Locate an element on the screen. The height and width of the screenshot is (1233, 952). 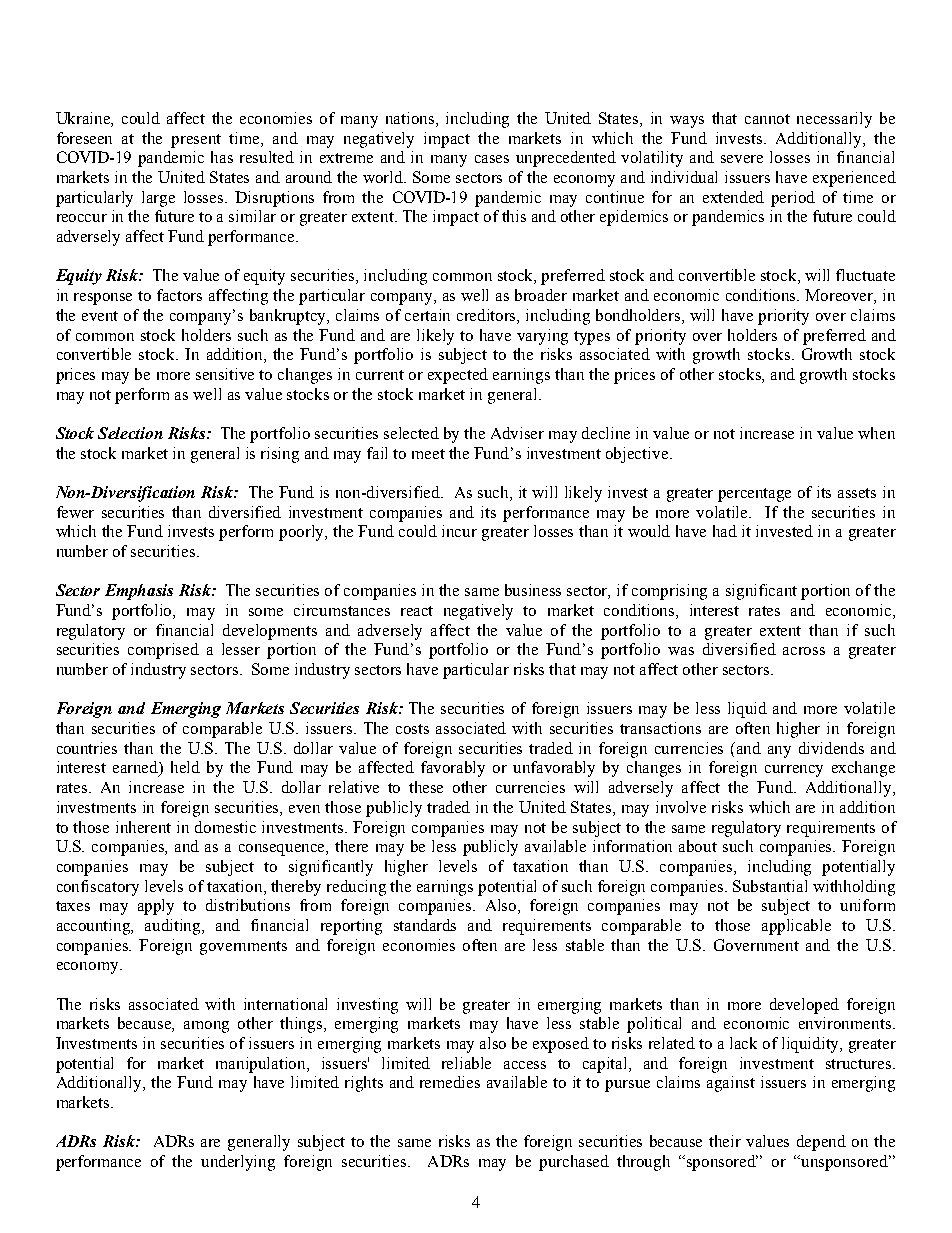
severe is located at coordinates (742, 159).
